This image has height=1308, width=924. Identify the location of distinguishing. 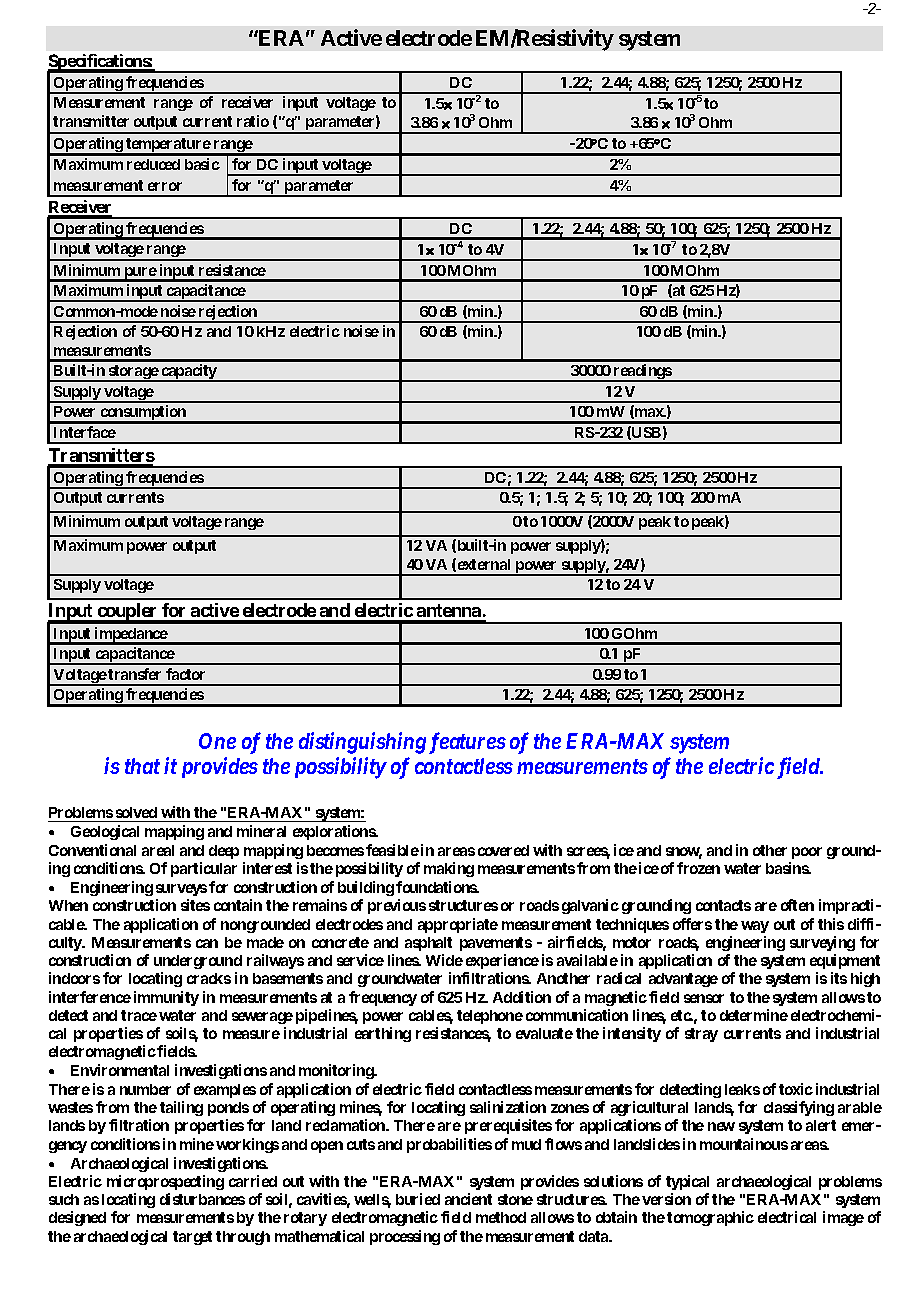
(362, 743).
